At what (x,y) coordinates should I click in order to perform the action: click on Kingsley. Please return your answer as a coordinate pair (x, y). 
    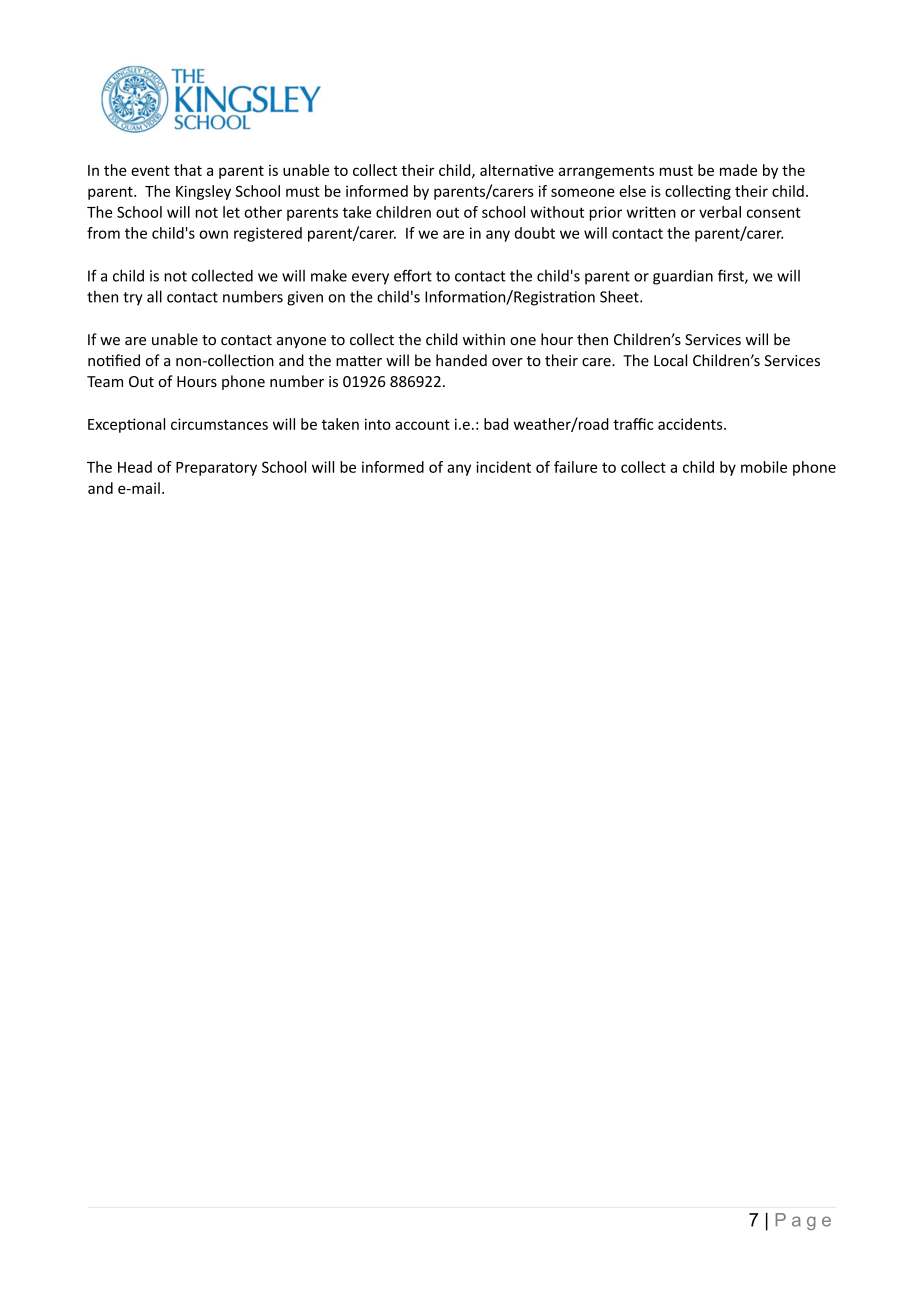
    Looking at the image, I should click on (203, 192).
